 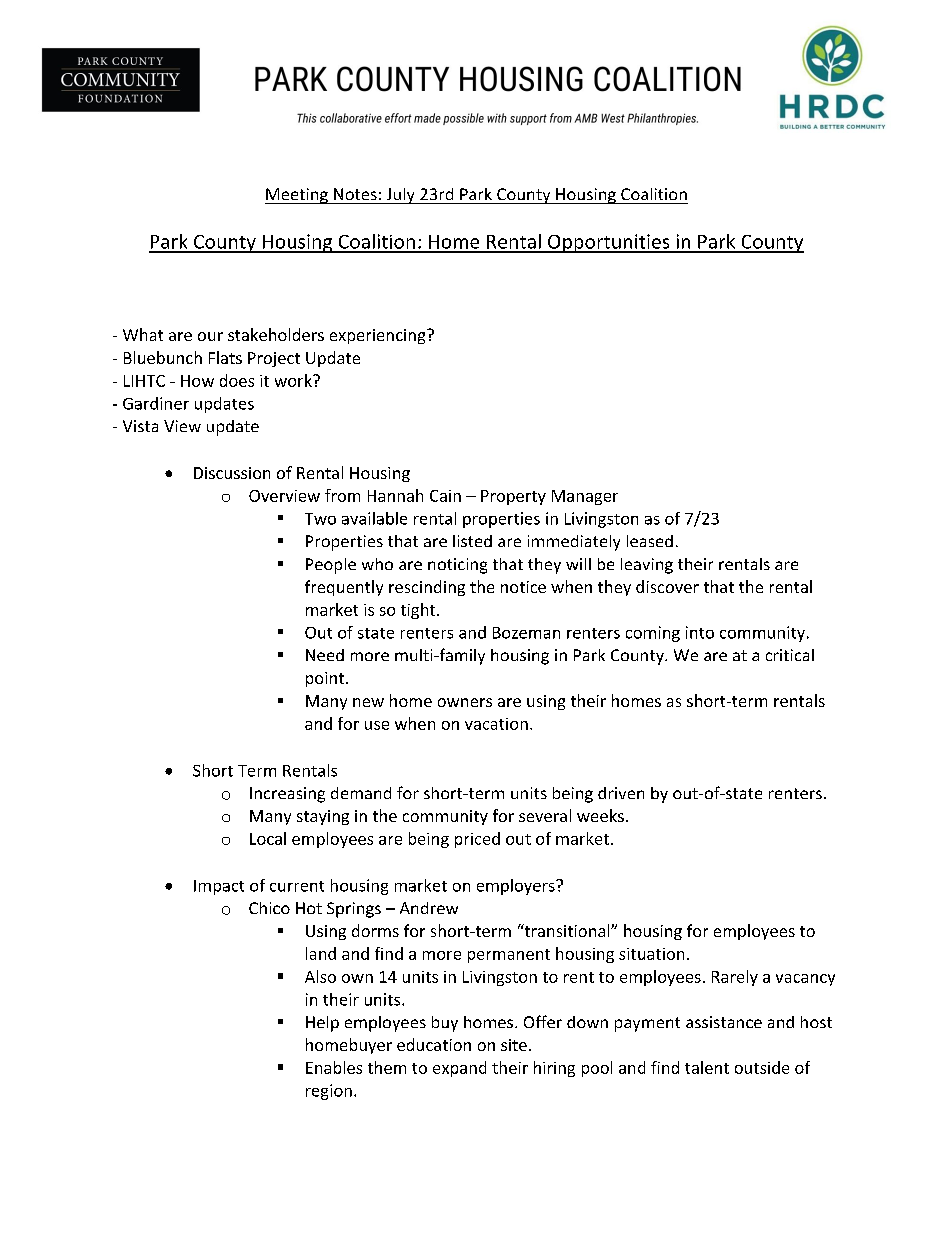 I want to click on Opportunities, so click(x=609, y=243).
